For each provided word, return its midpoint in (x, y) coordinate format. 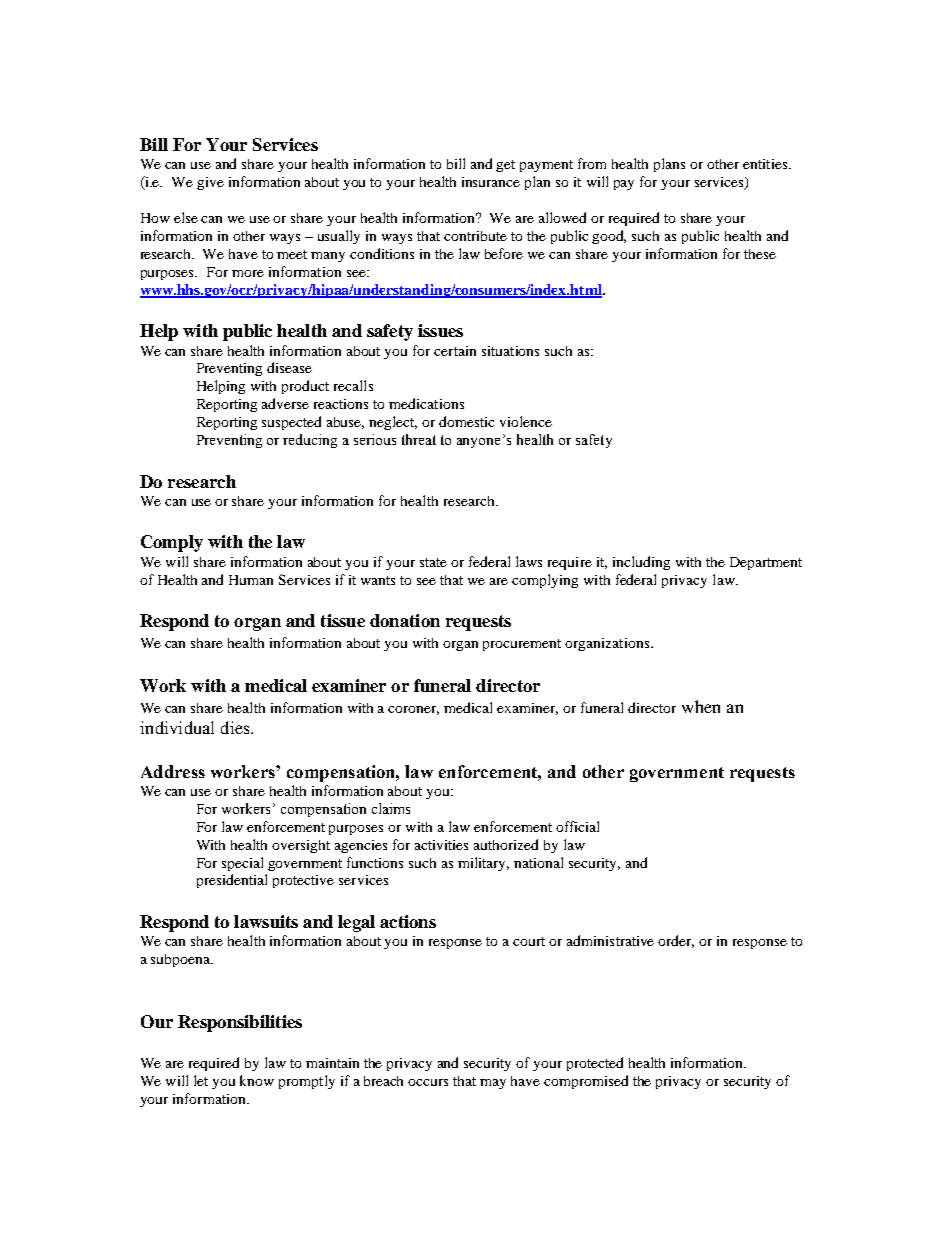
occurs (428, 1082)
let (201, 1080)
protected (595, 1064)
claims (391, 808)
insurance (491, 182)
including (641, 563)
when (701, 706)
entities (766, 164)
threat (419, 439)
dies (236, 727)
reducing (310, 441)
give (210, 183)
